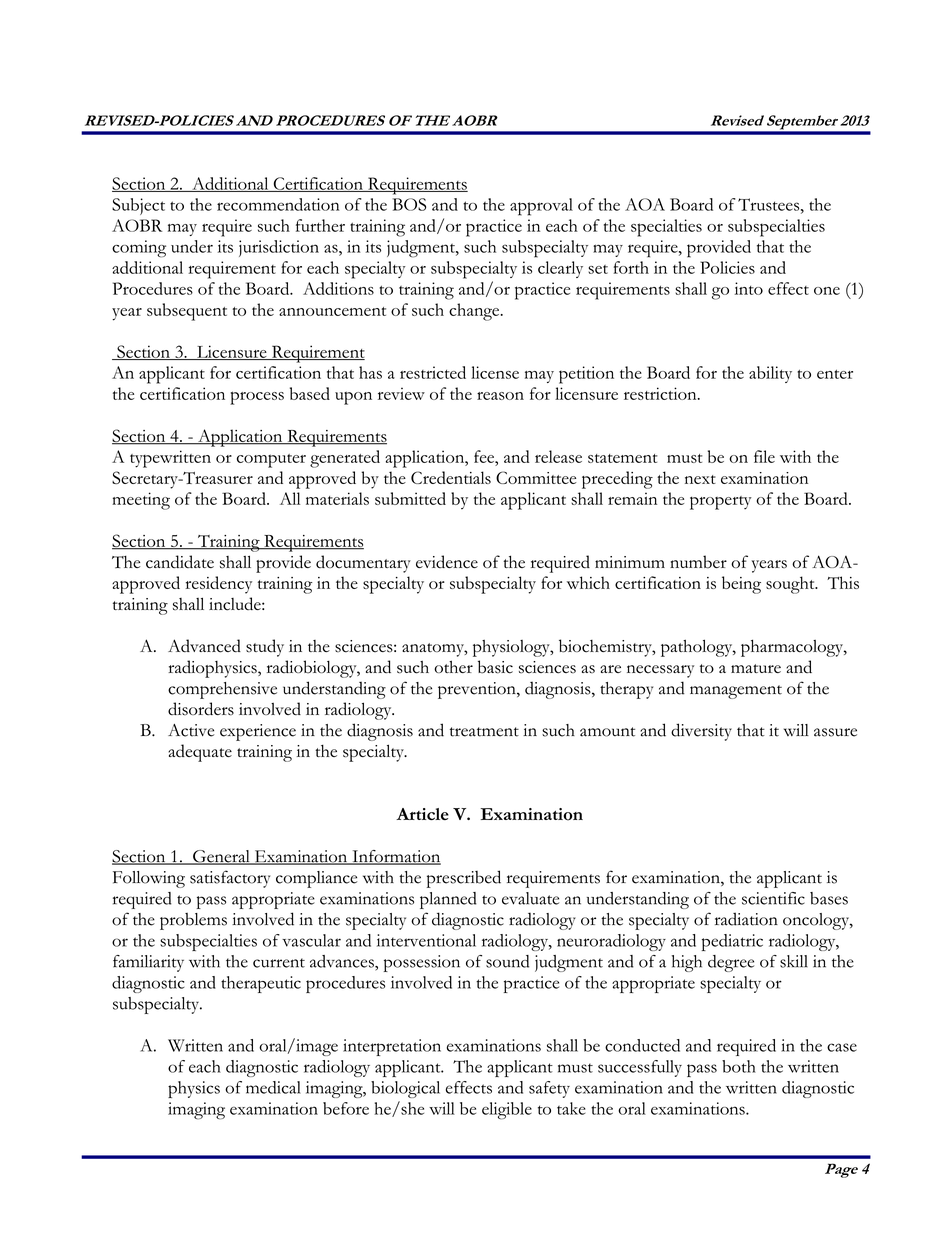  Describe the element at coordinates (180, 562) in the document. I see `candidate` at that location.
